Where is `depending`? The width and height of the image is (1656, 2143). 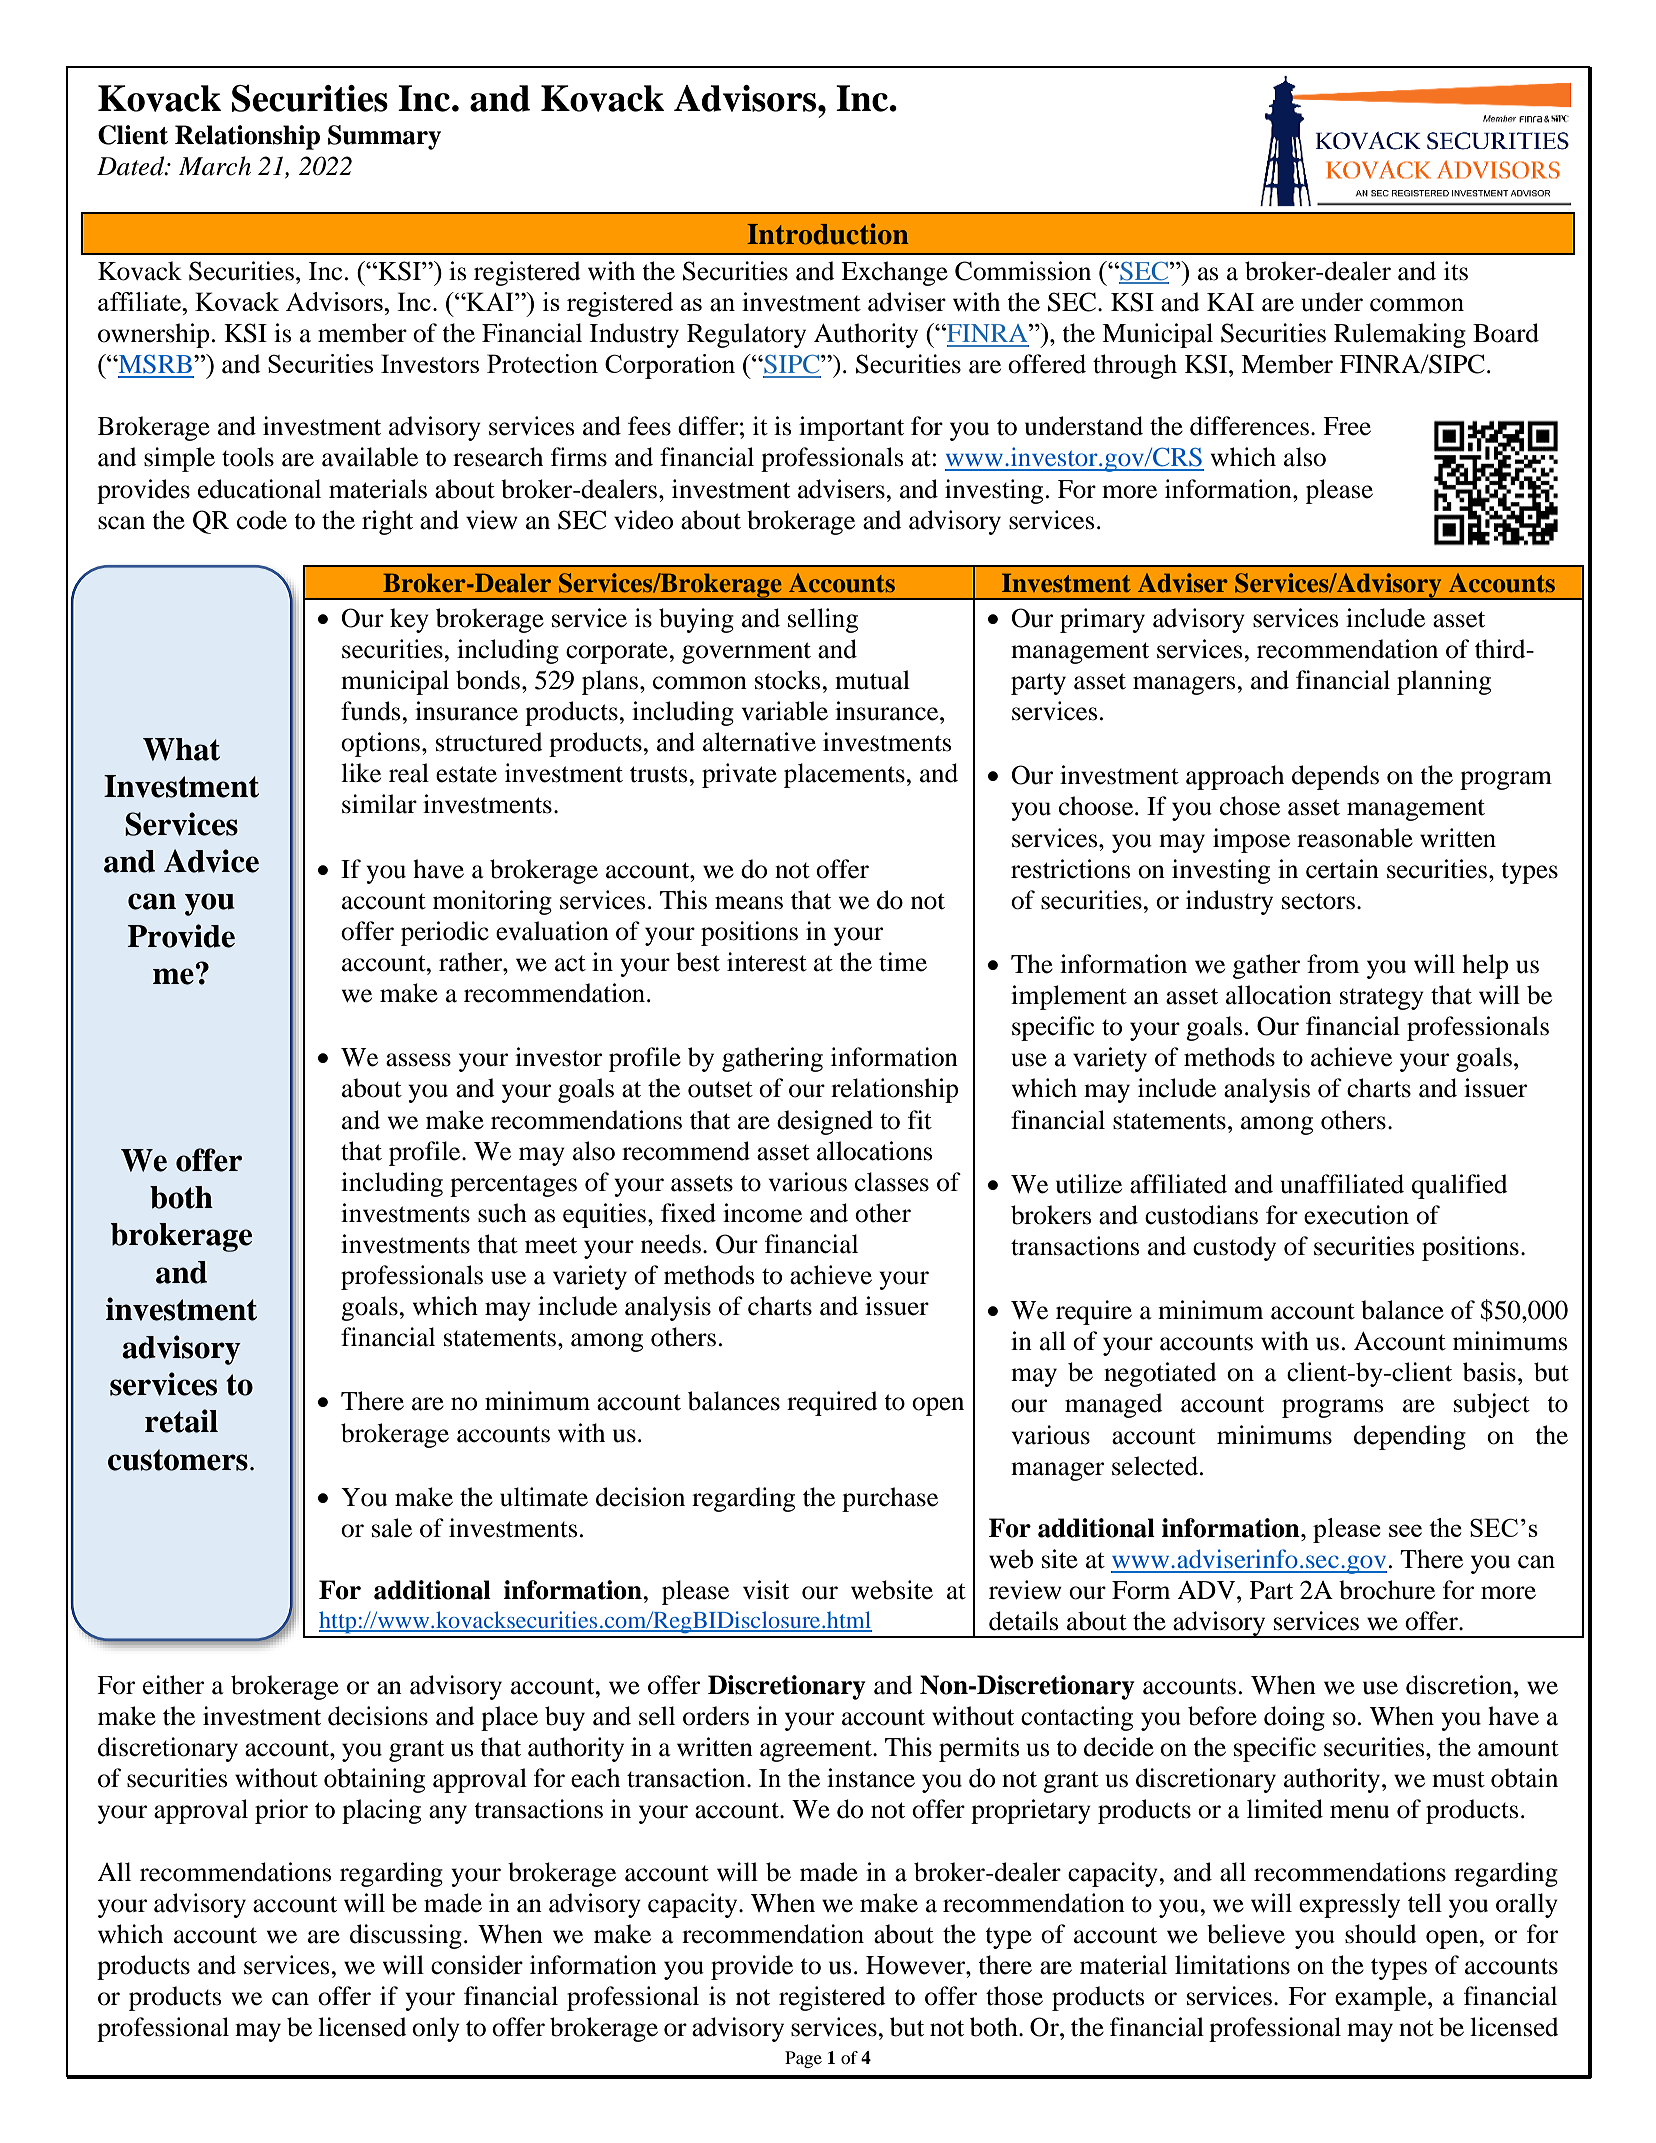 depending is located at coordinates (1410, 1437).
